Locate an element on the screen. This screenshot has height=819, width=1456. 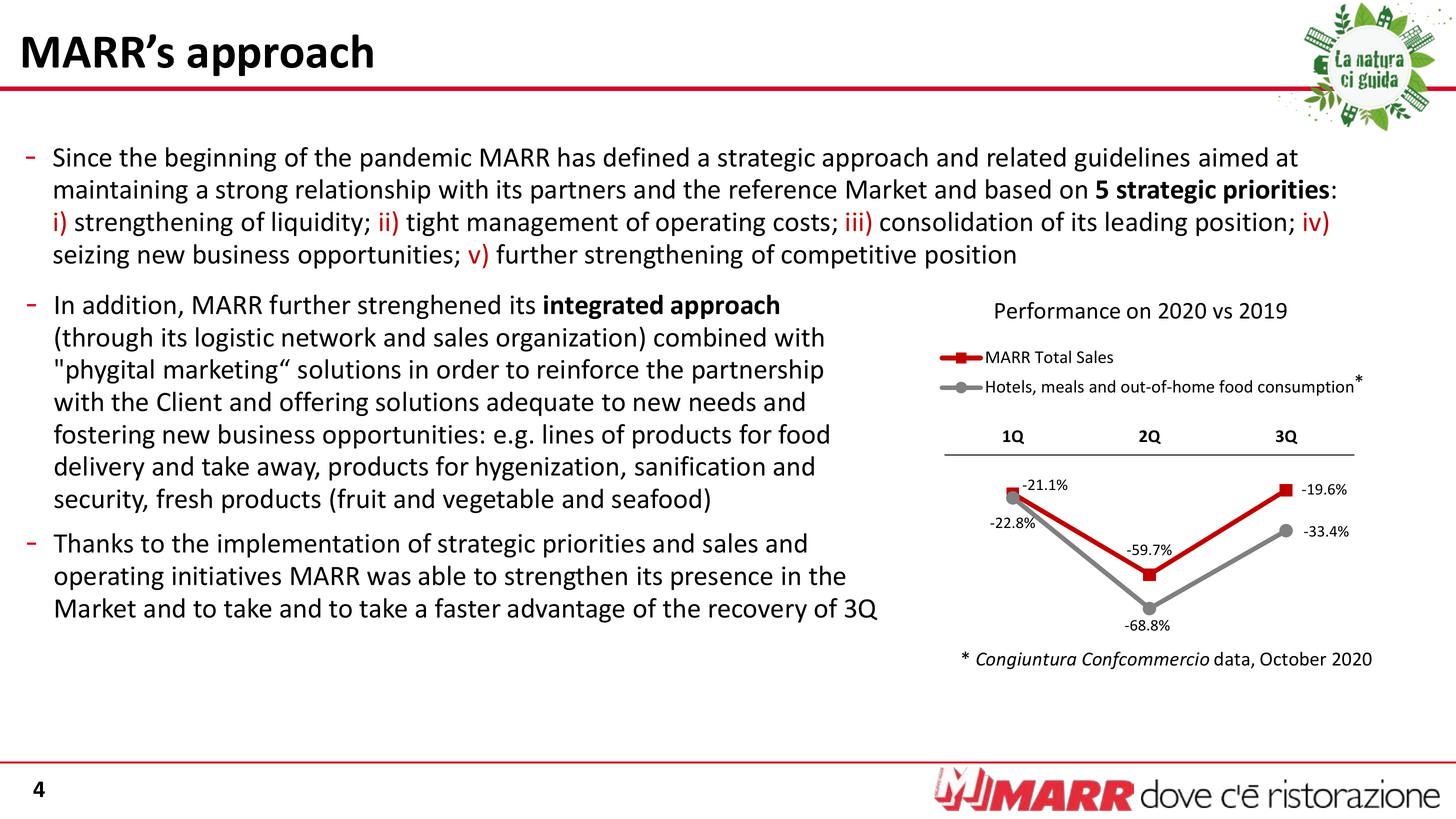
faster is located at coordinates (468, 608).
